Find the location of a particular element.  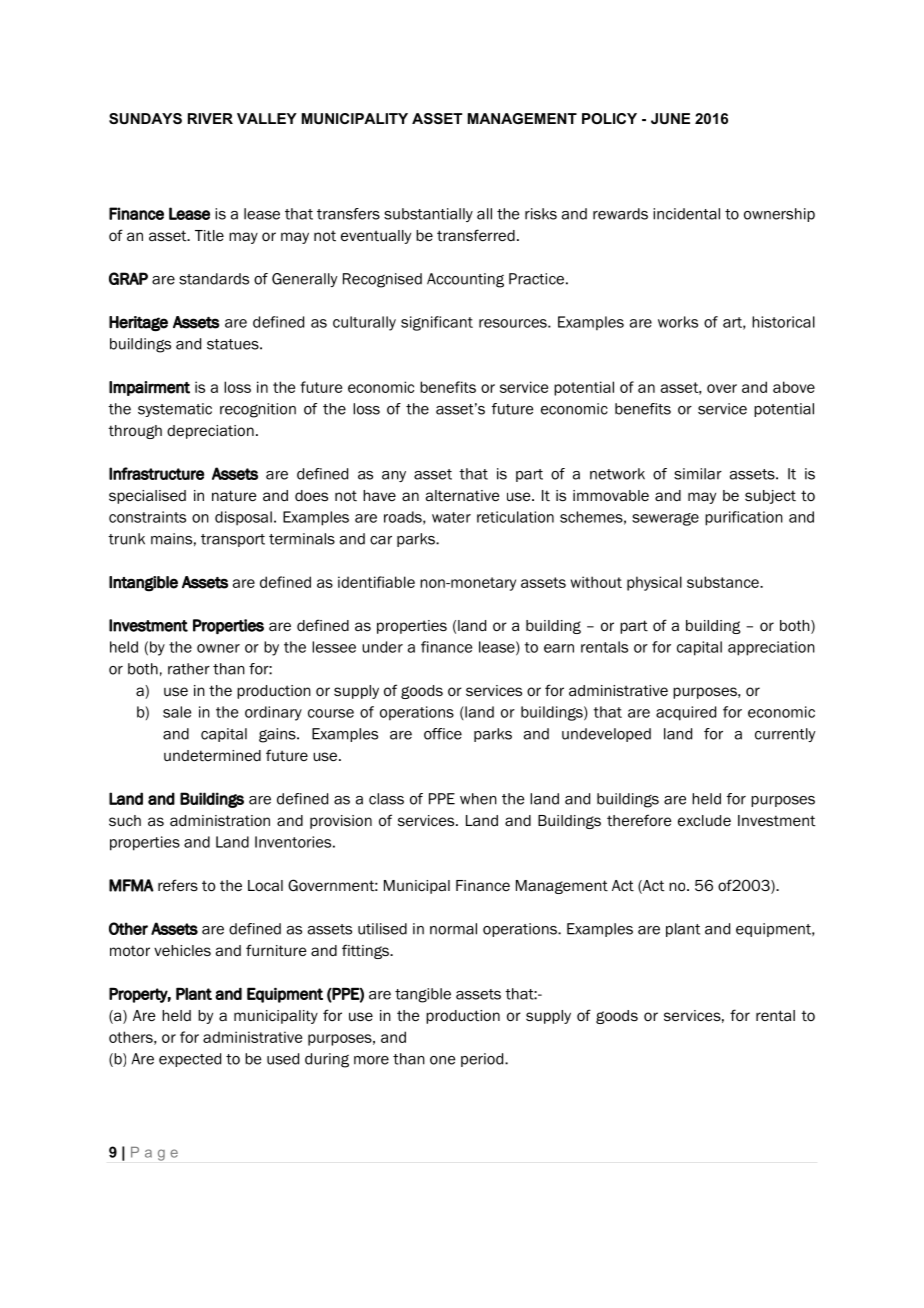

appreciation is located at coordinates (771, 648).
